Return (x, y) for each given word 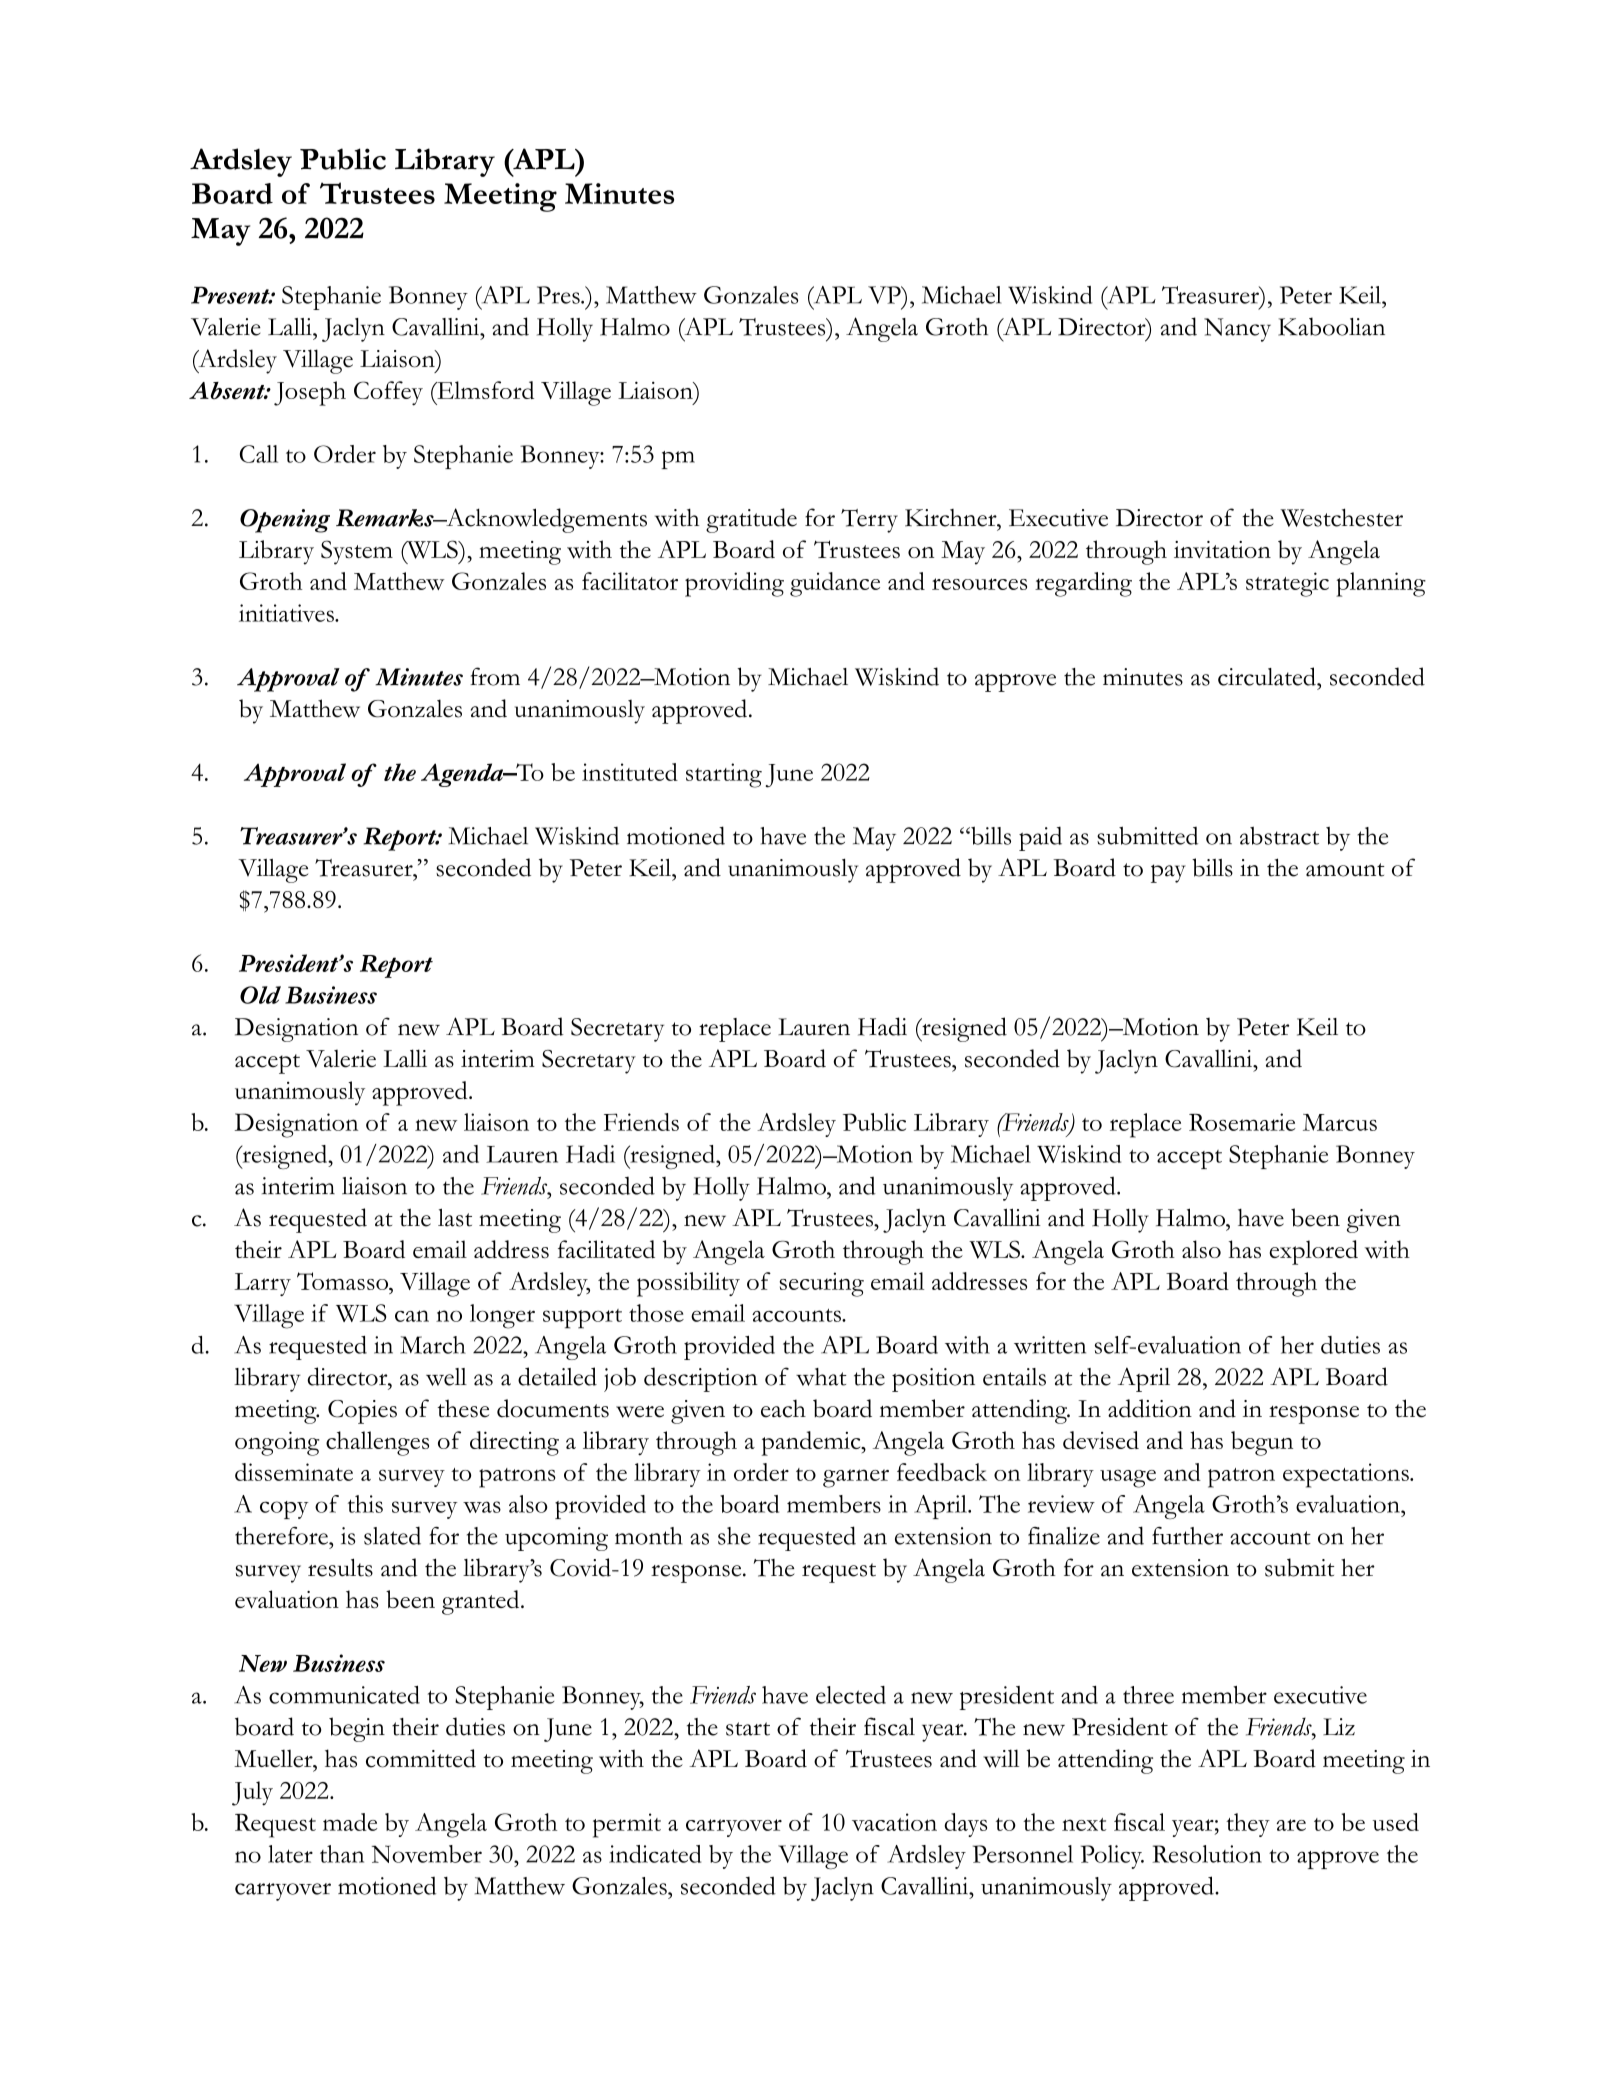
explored (1313, 1252)
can (412, 1316)
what (821, 1377)
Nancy (1237, 330)
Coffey (388, 393)
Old (260, 995)
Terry (869, 521)
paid (1040, 838)
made (350, 1822)
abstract (1279, 836)
